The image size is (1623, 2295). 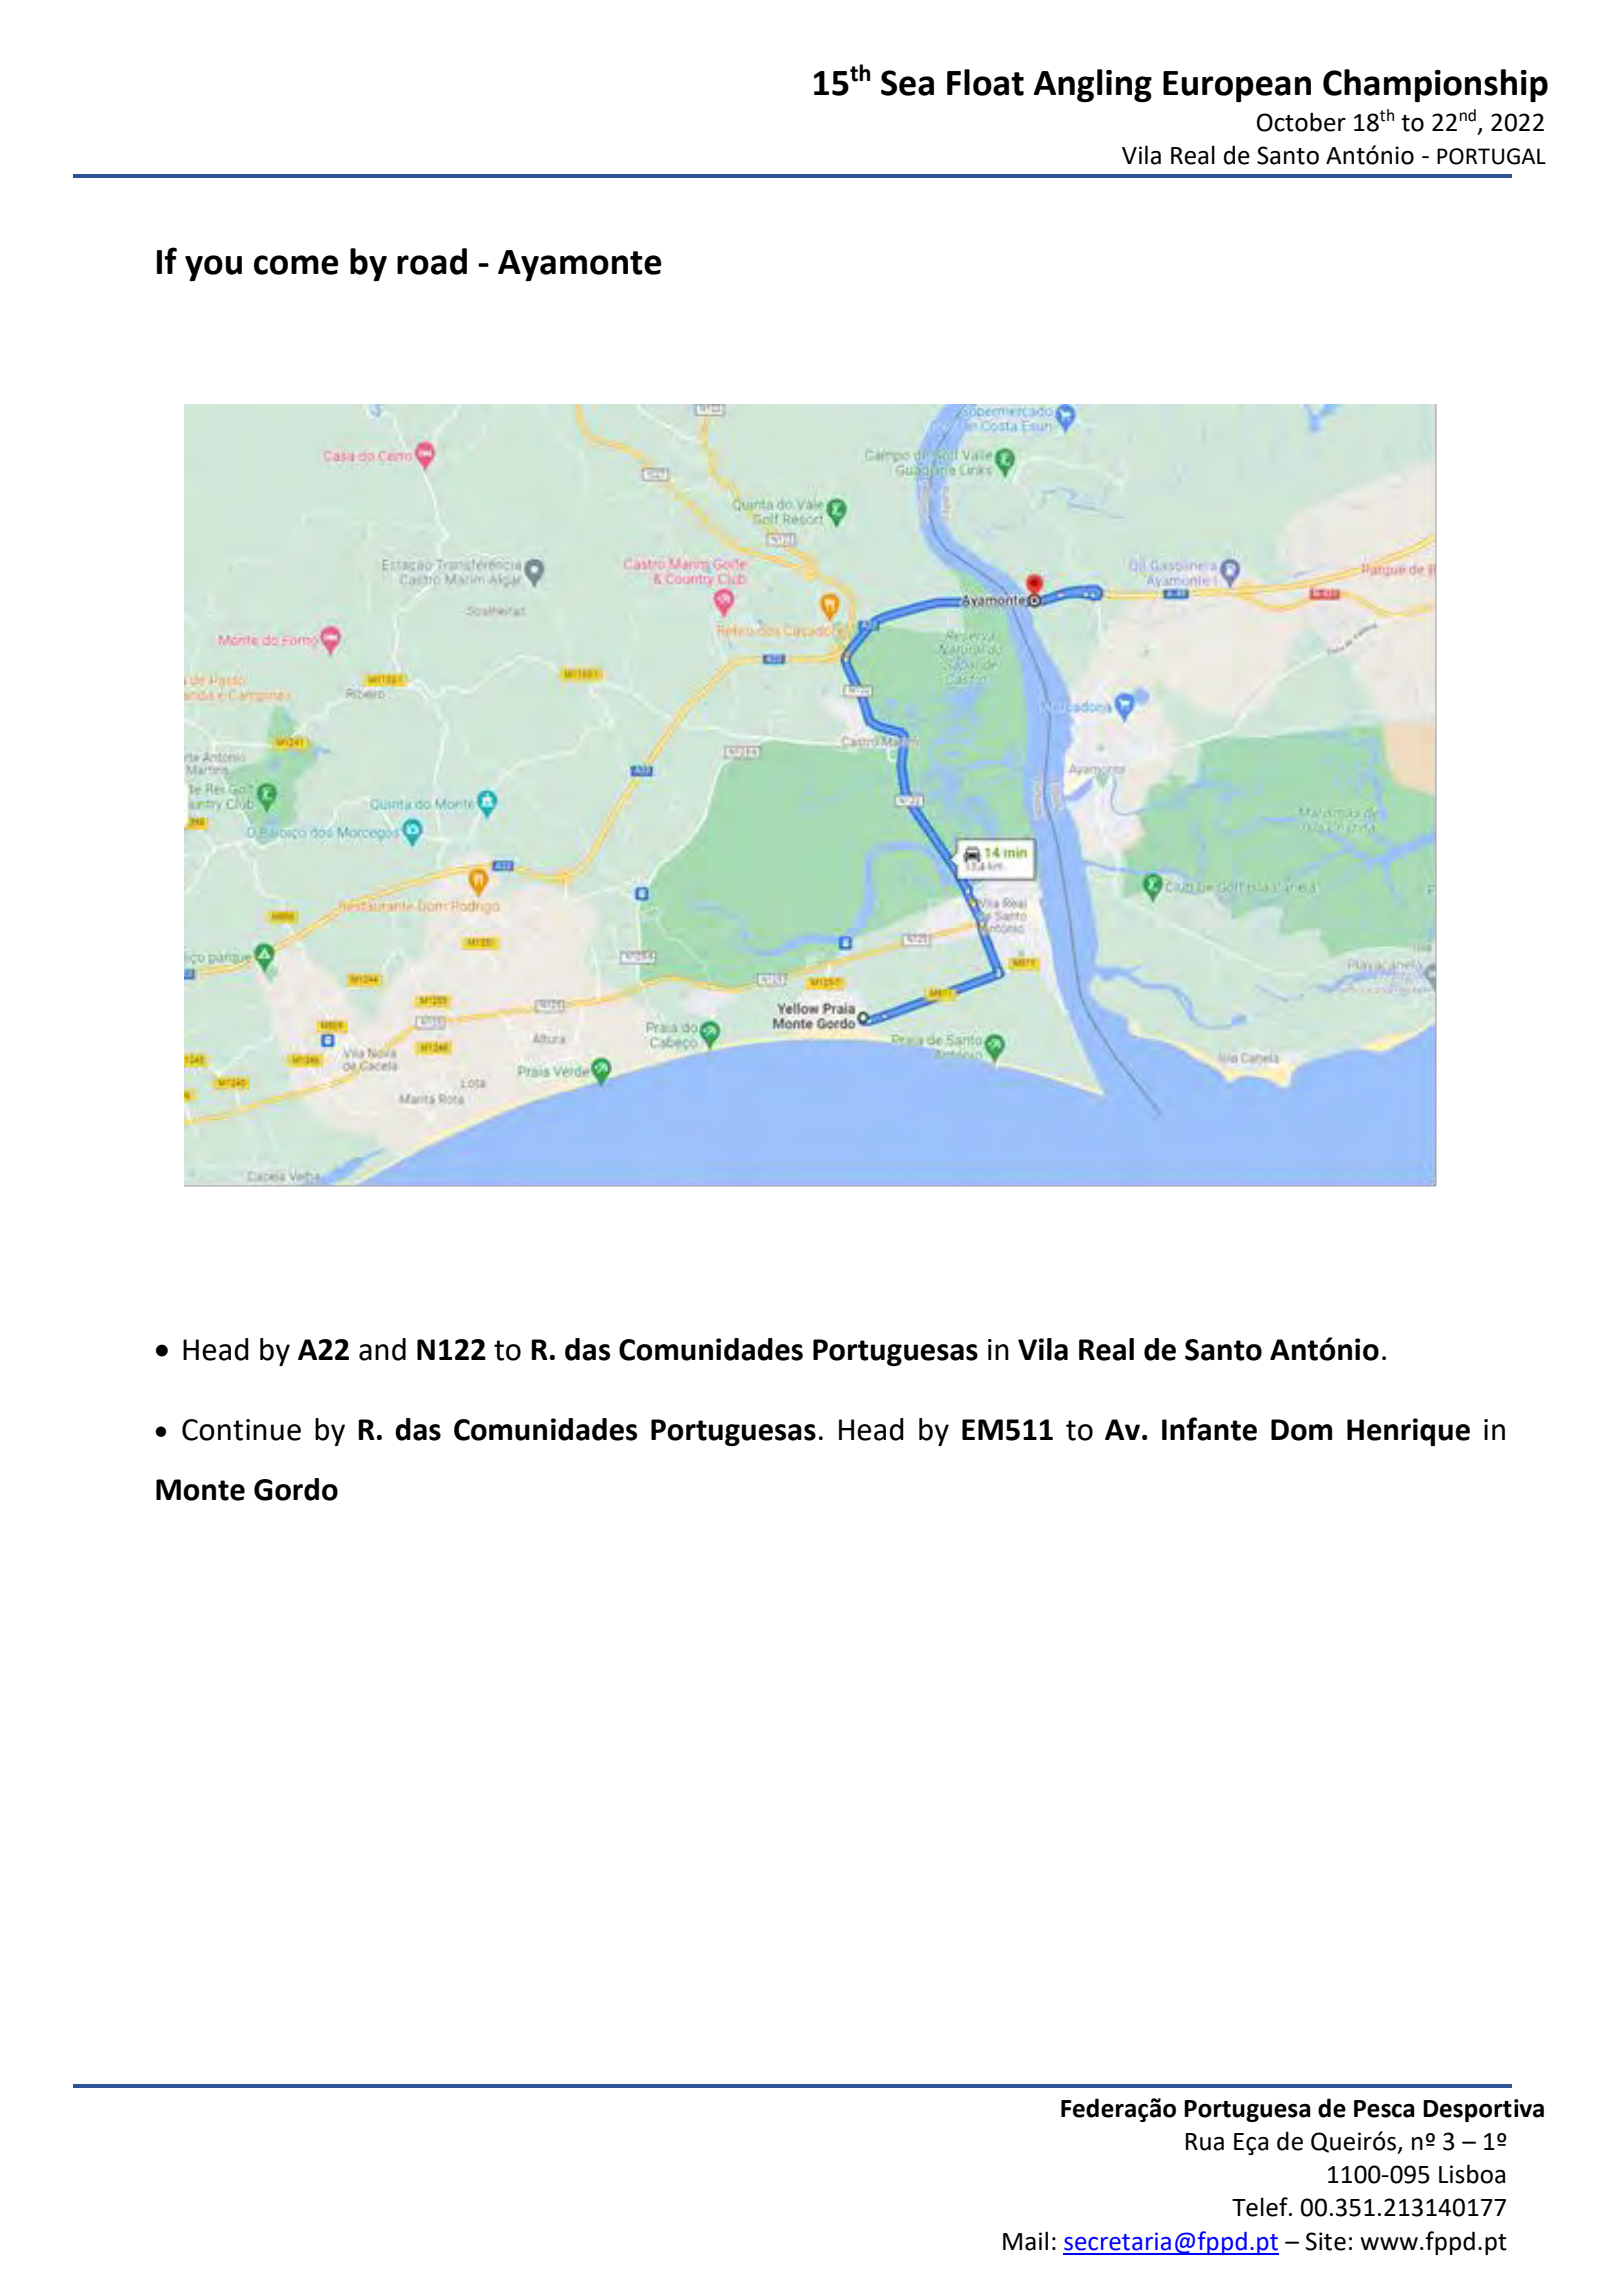 I want to click on Sea, so click(x=907, y=83).
